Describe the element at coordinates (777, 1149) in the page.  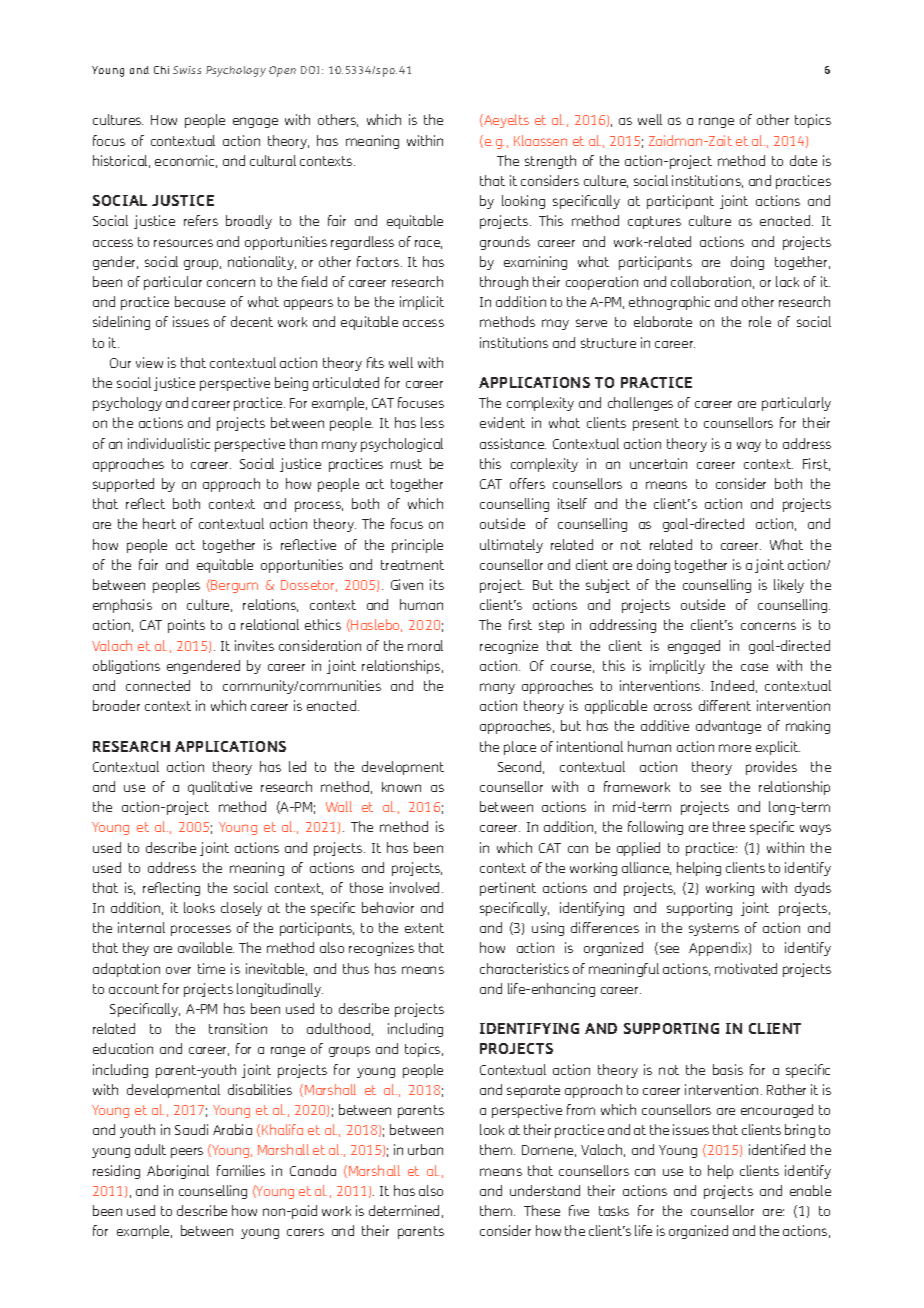
I see `identified` at that location.
